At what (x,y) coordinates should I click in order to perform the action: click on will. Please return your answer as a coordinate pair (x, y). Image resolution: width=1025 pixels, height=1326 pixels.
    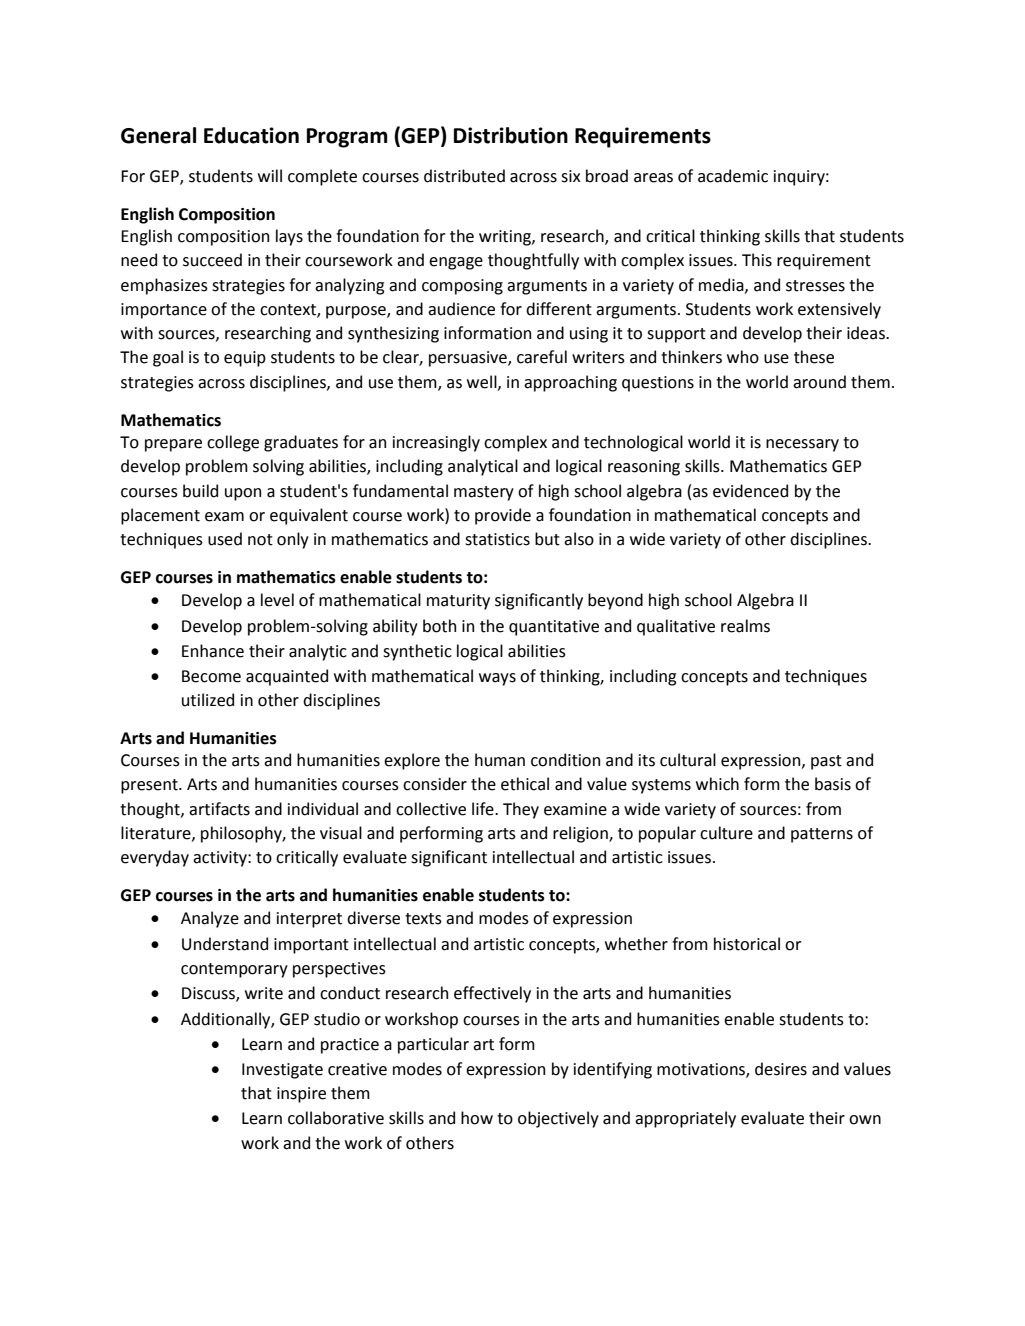
    Looking at the image, I should click on (270, 175).
